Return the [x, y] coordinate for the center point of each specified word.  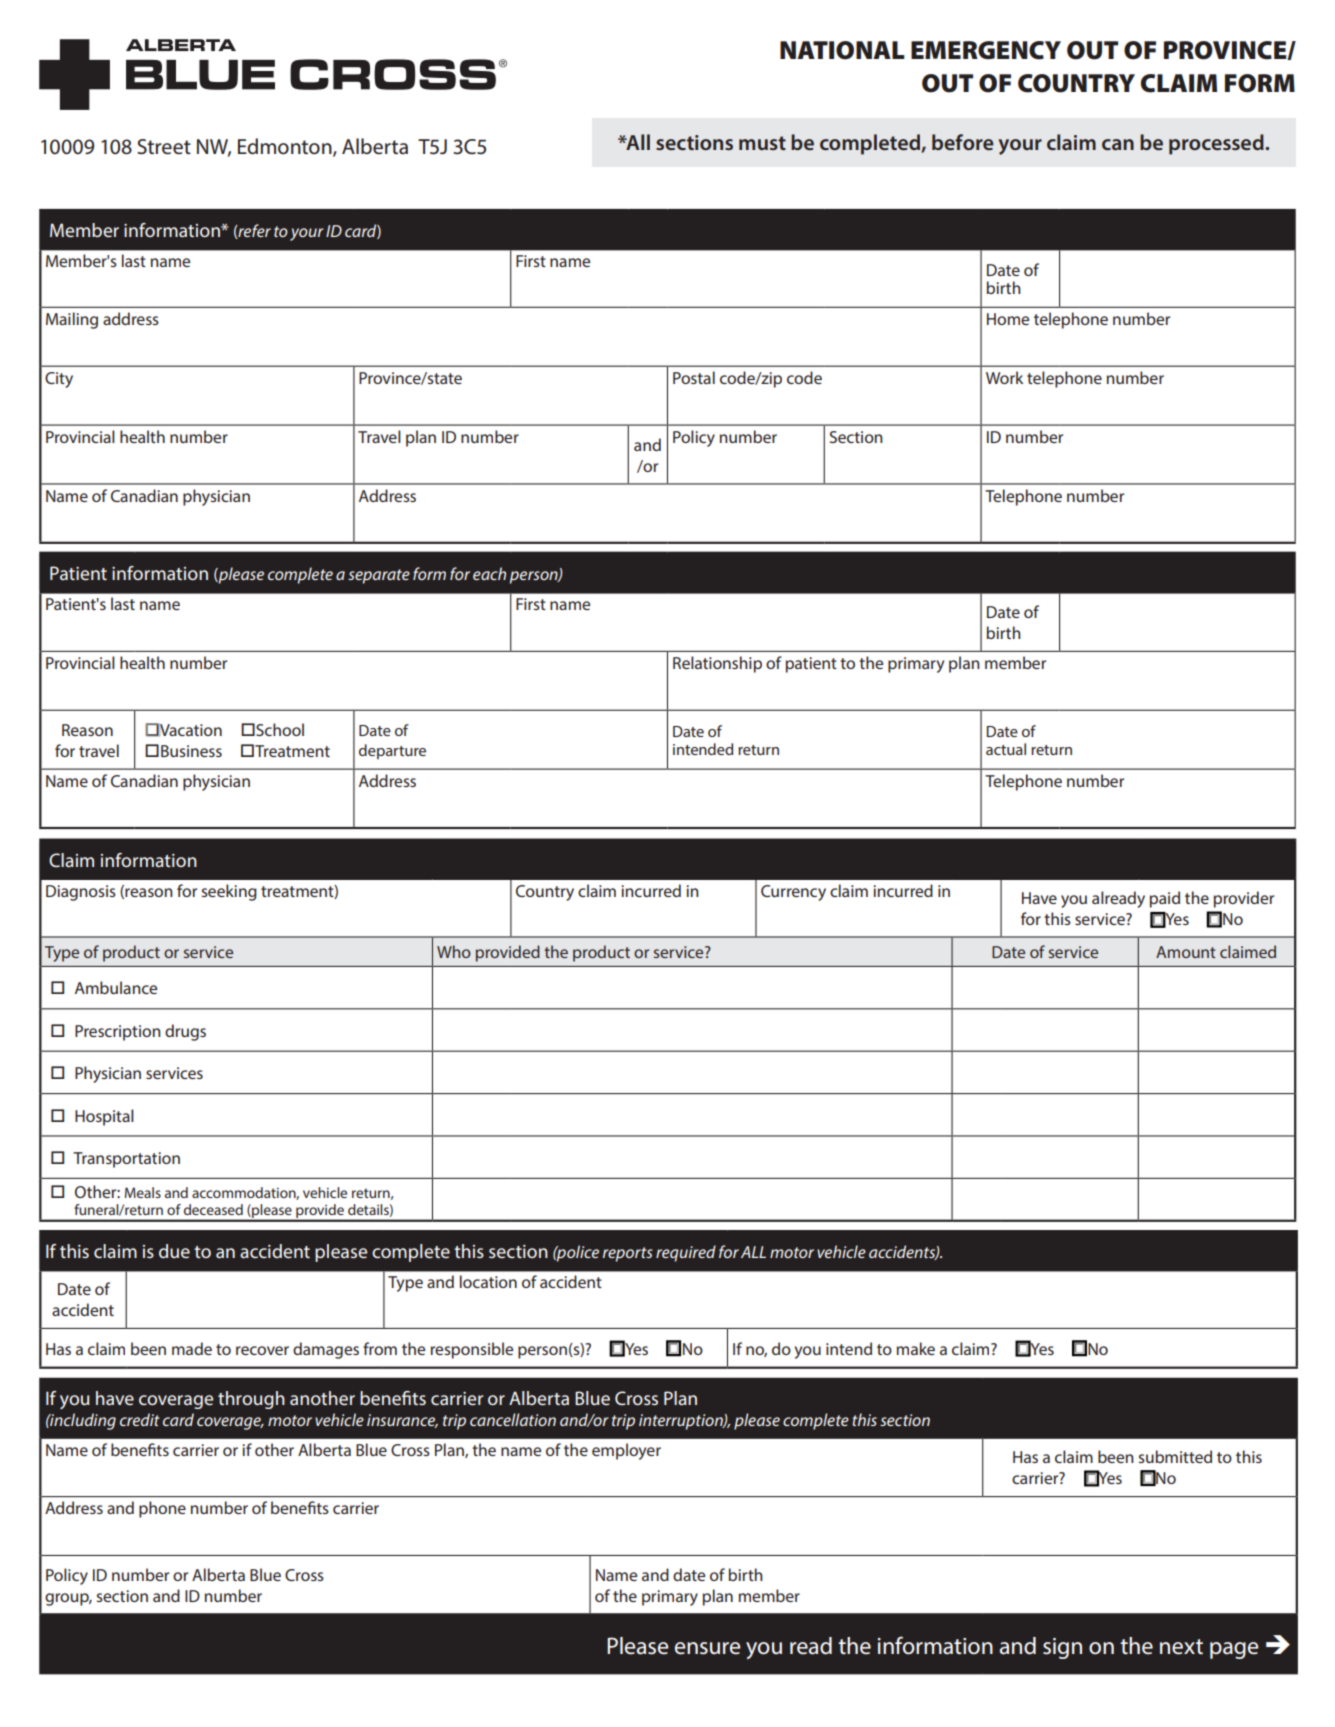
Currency [793, 893]
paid [1165, 899]
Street [164, 147]
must [762, 143]
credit [140, 1419]
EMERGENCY [986, 50]
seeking [229, 892]
